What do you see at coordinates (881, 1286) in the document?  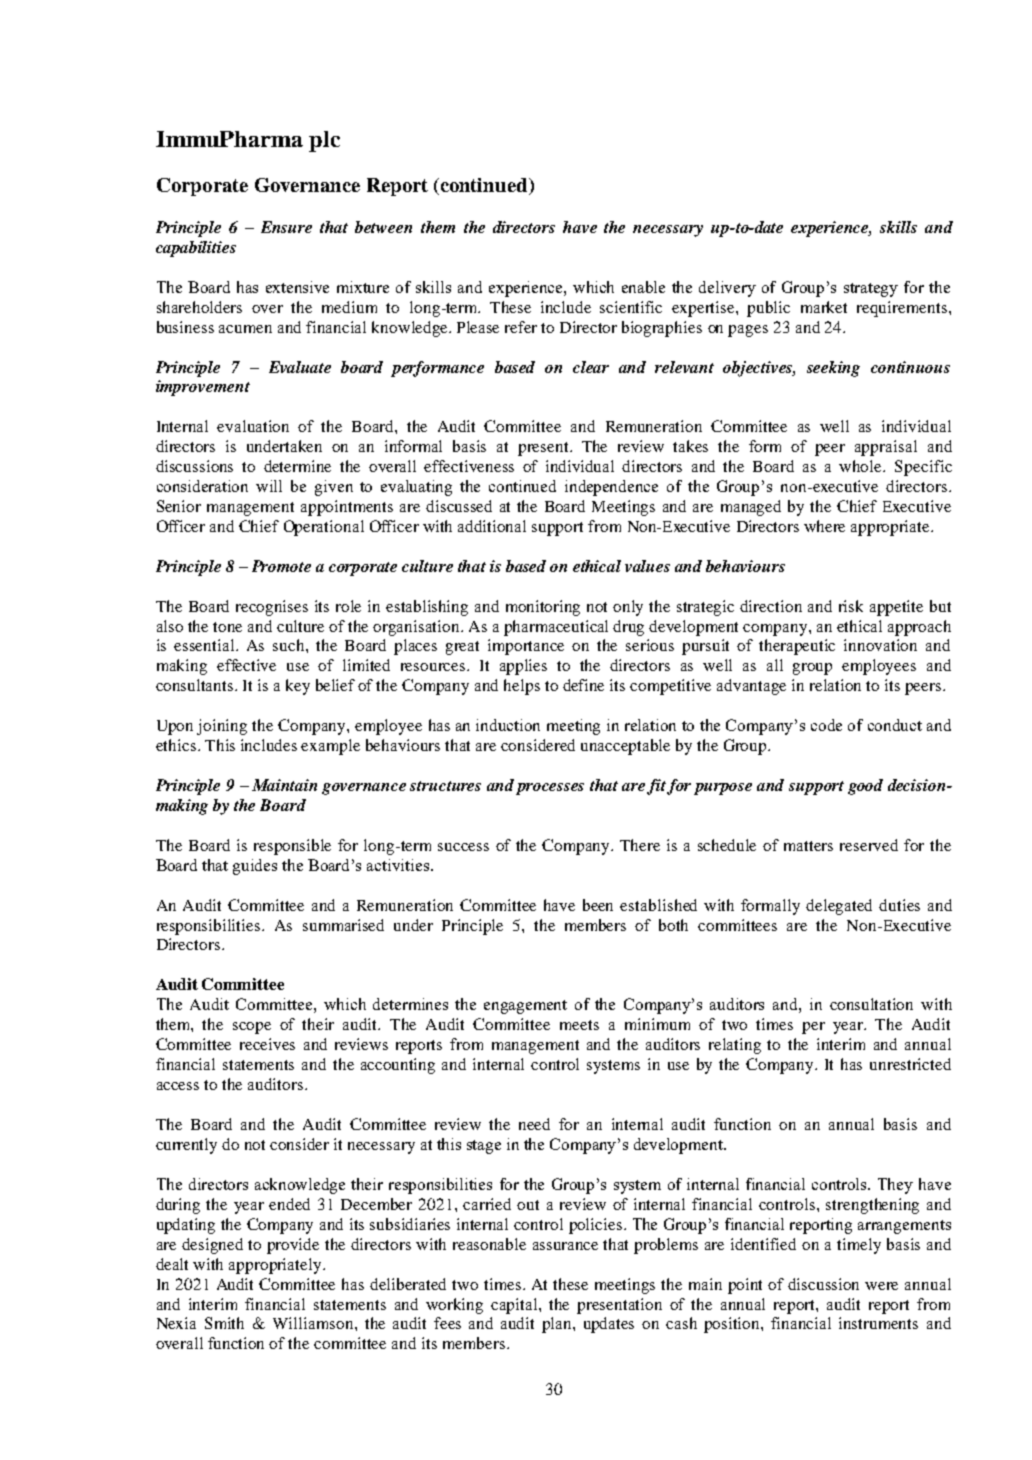 I see `were` at bounding box center [881, 1286].
